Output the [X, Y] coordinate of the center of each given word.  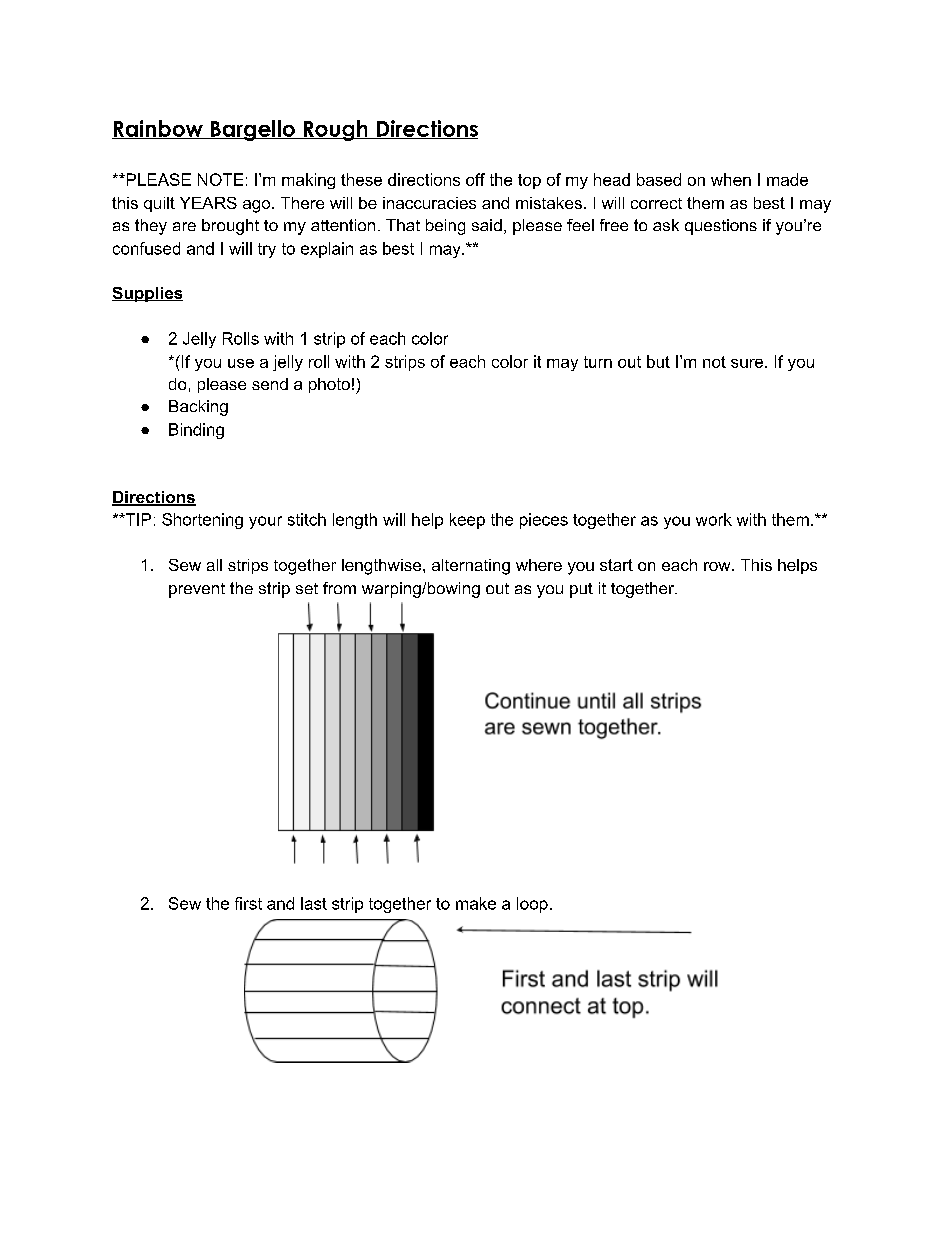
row [718, 566]
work [714, 519]
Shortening [202, 521]
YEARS [208, 203]
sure [748, 363]
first [248, 903]
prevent [197, 590]
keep [467, 521]
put [581, 590]
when [731, 179]
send [270, 384]
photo [329, 385]
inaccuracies [429, 203]
